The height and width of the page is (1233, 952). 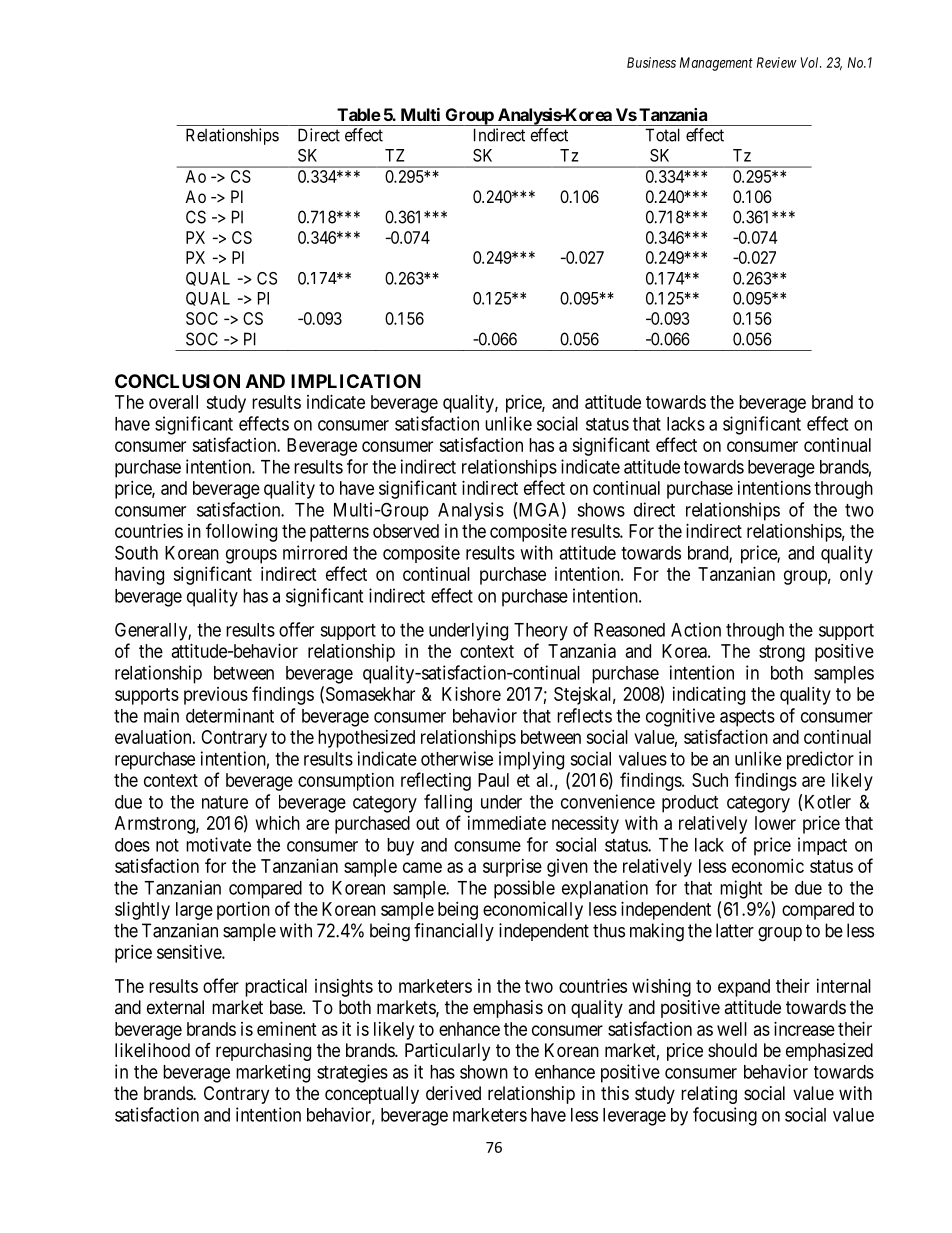 What do you see at coordinates (230, 715) in the page?
I see `determinant` at bounding box center [230, 715].
